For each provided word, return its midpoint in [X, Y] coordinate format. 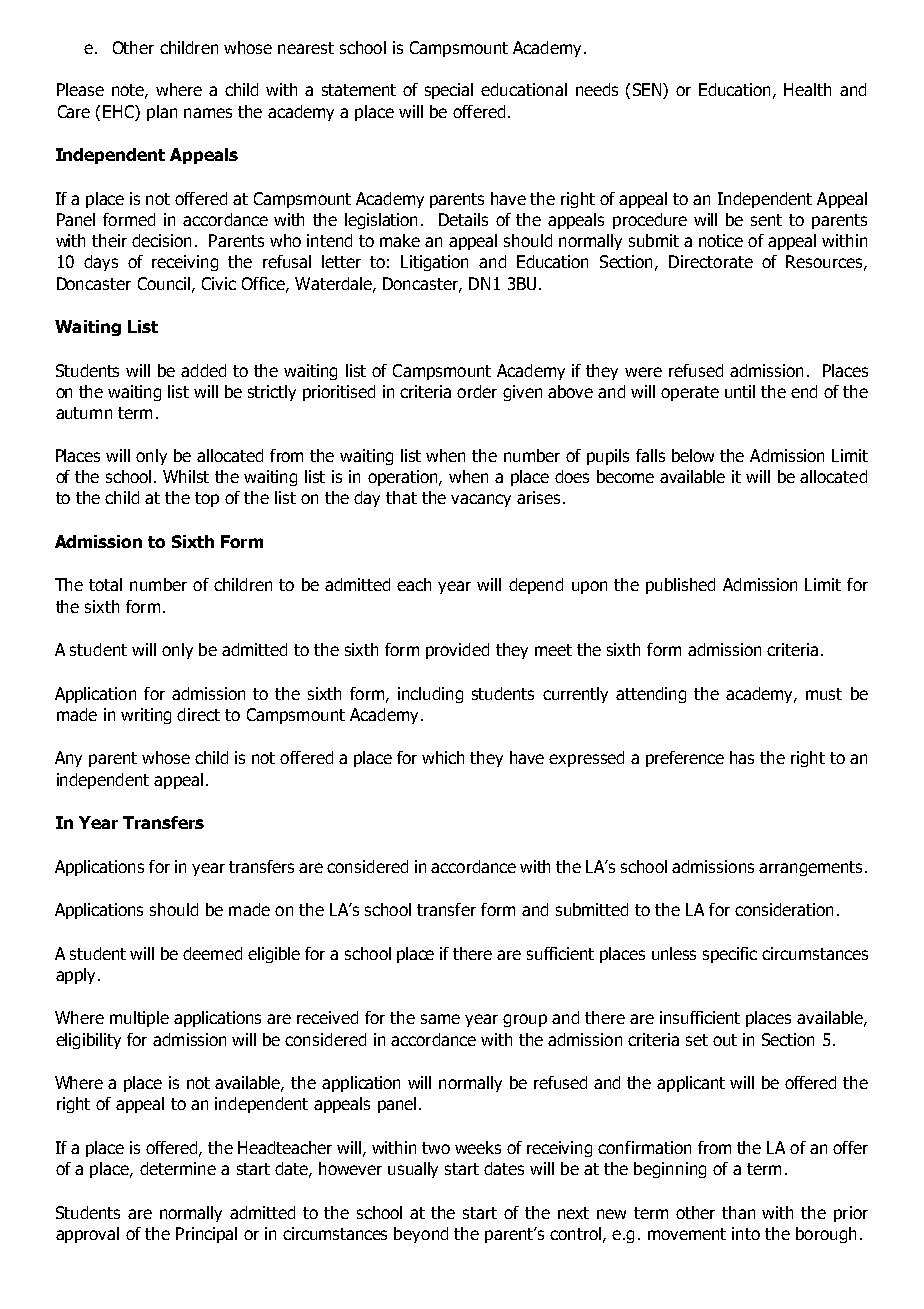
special [449, 91]
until [740, 391]
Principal [206, 1235]
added [203, 370]
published [680, 586]
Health [807, 89]
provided [457, 651]
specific [730, 955]
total [105, 584]
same [440, 1019]
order [477, 391]
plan [162, 113]
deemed [212, 953]
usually [413, 1170]
